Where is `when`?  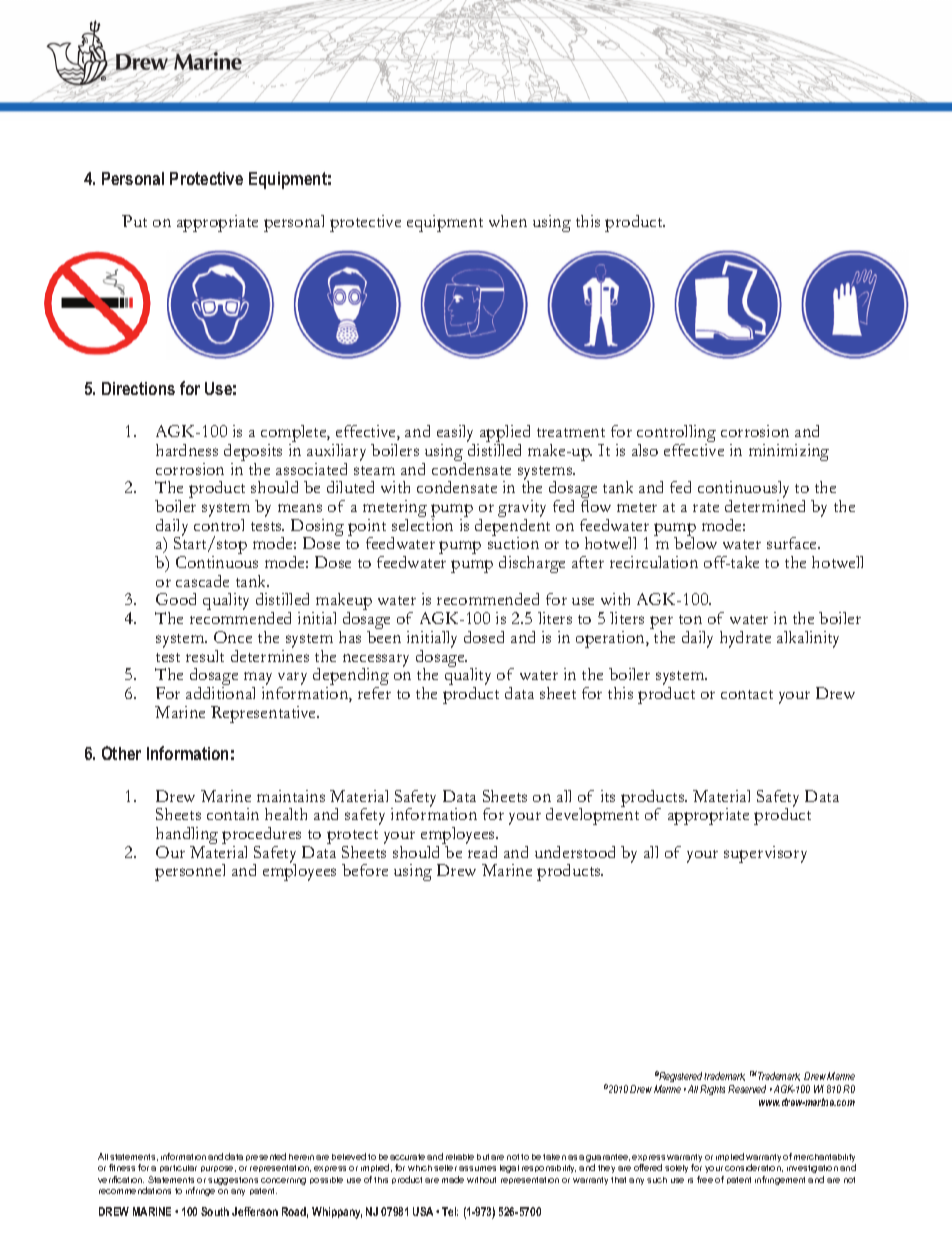 when is located at coordinates (508, 221).
